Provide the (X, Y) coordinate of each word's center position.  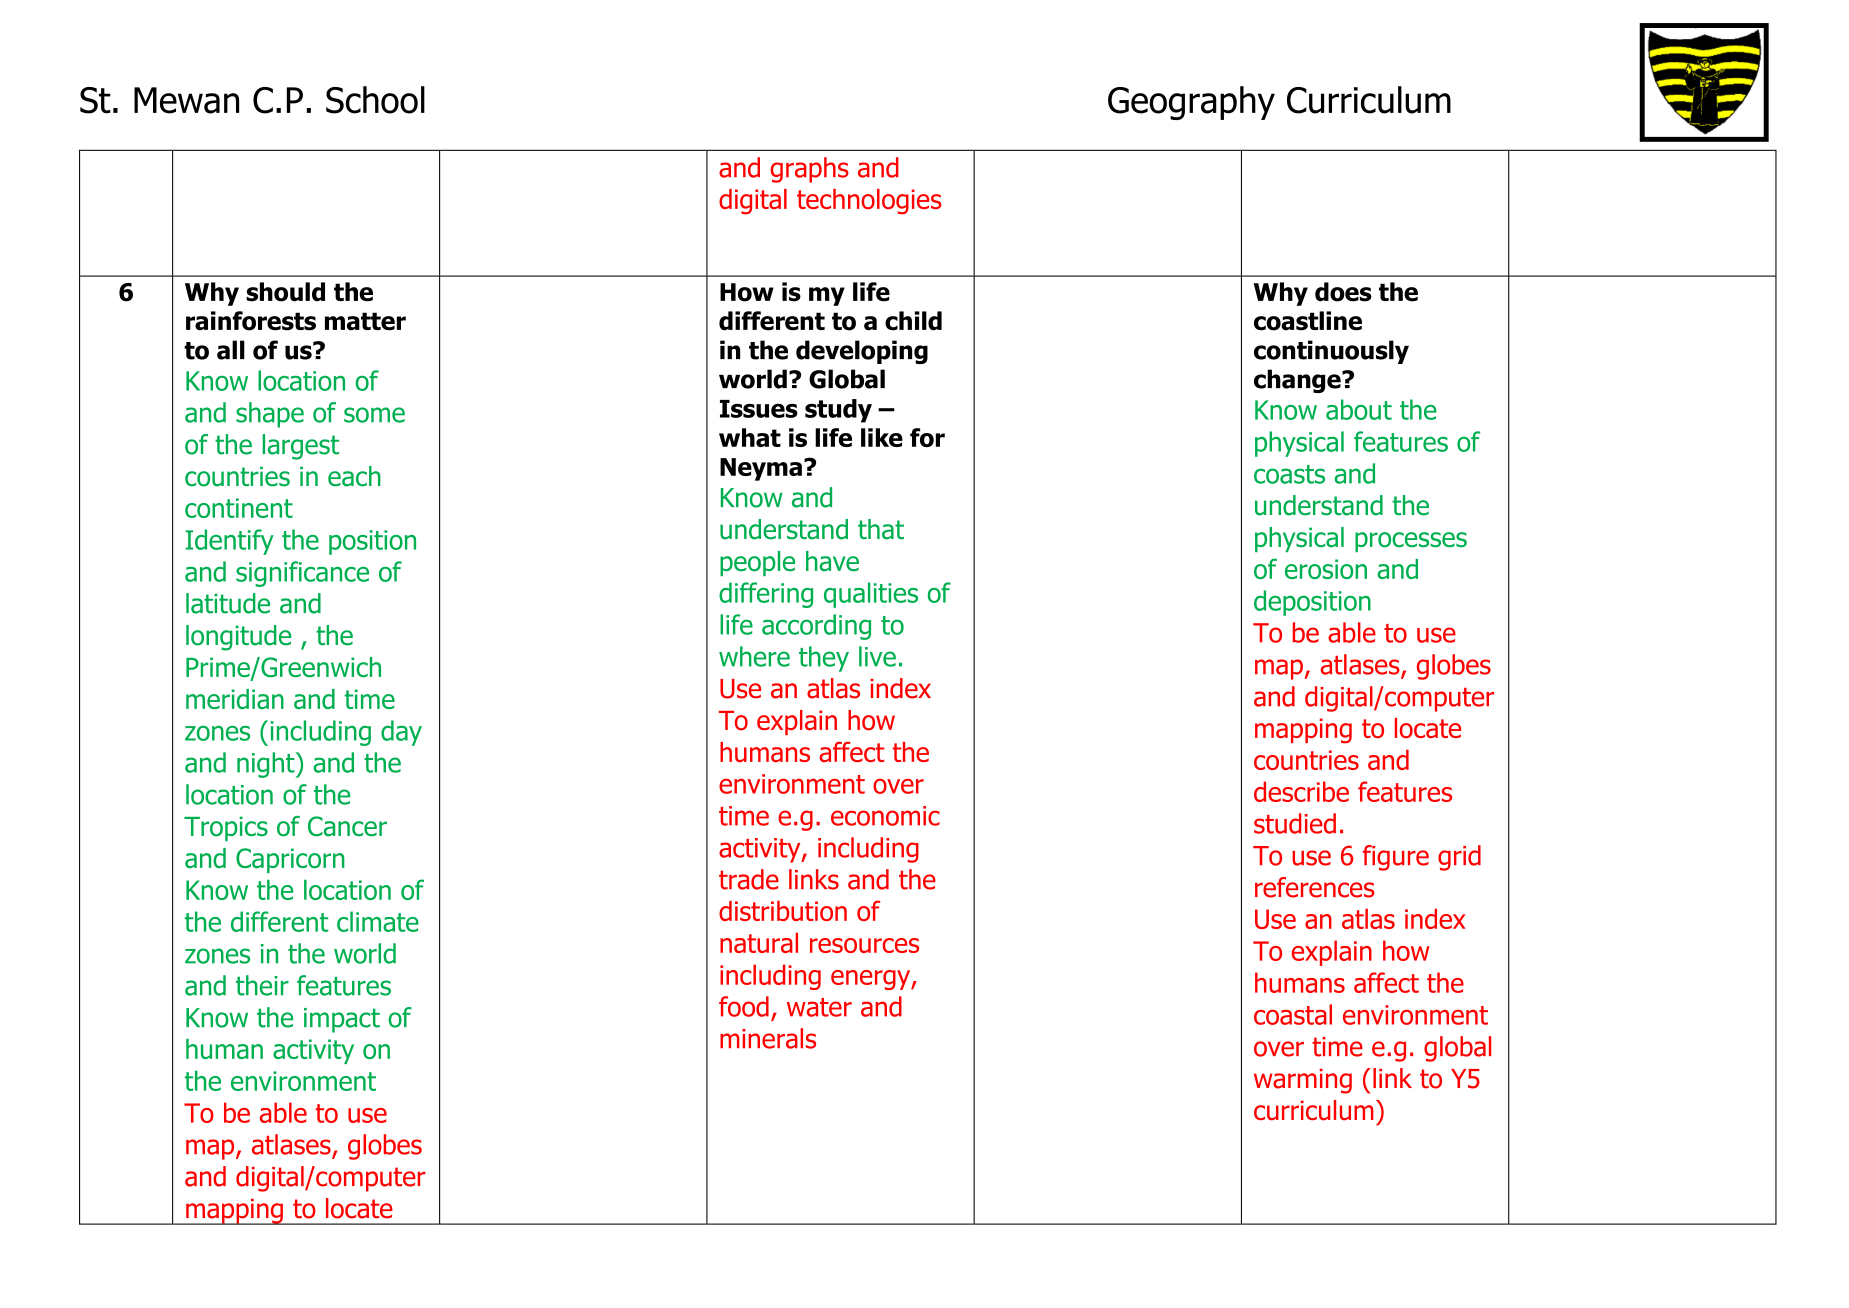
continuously (1331, 352)
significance (302, 574)
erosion (1326, 569)
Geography (1191, 103)
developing (862, 352)
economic (885, 816)
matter (365, 321)
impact (342, 1020)
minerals (768, 1038)
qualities (871, 595)
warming (1303, 1081)
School (375, 100)
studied (1295, 823)
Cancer (347, 826)
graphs (809, 170)
